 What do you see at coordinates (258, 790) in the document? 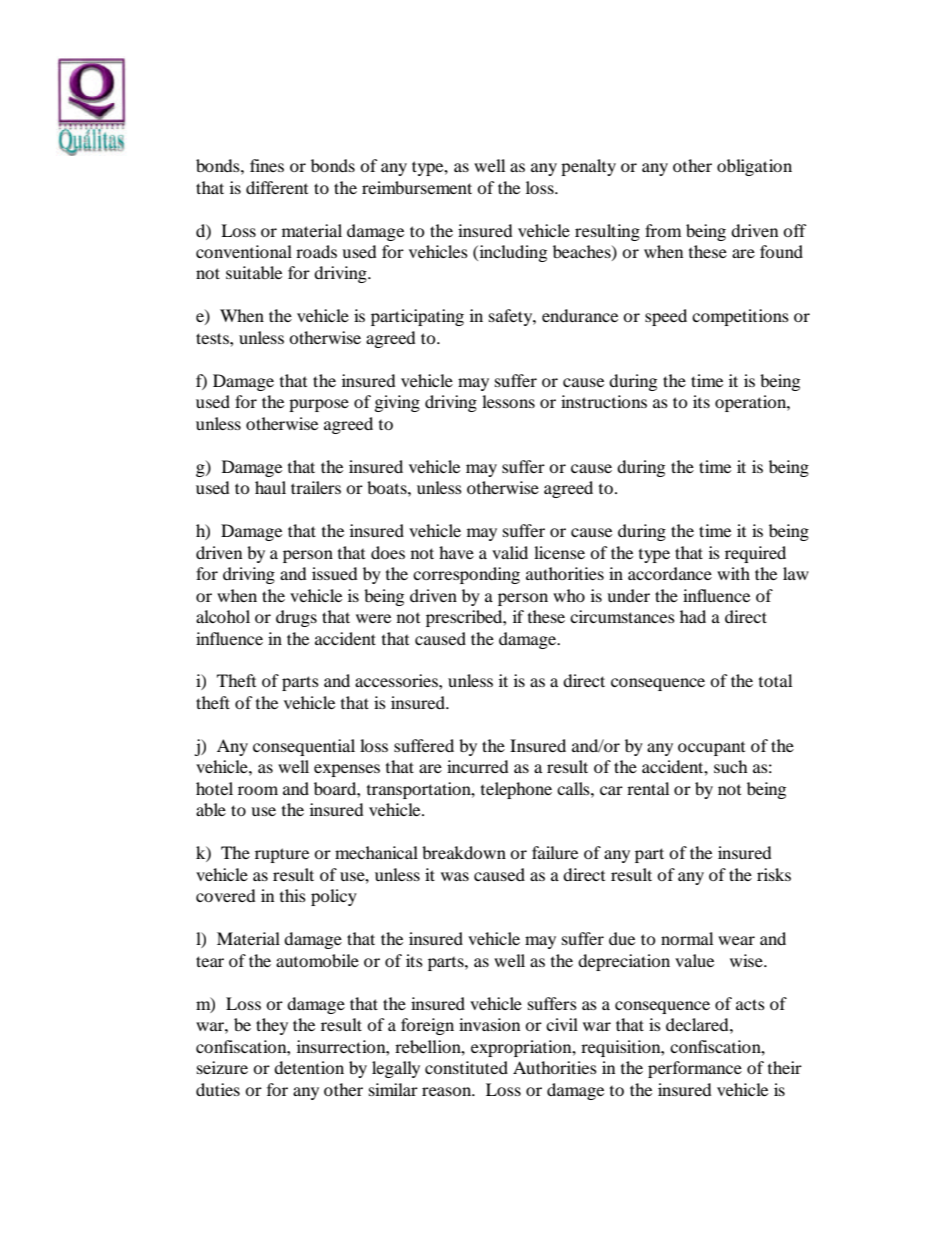
I see `room` at bounding box center [258, 790].
